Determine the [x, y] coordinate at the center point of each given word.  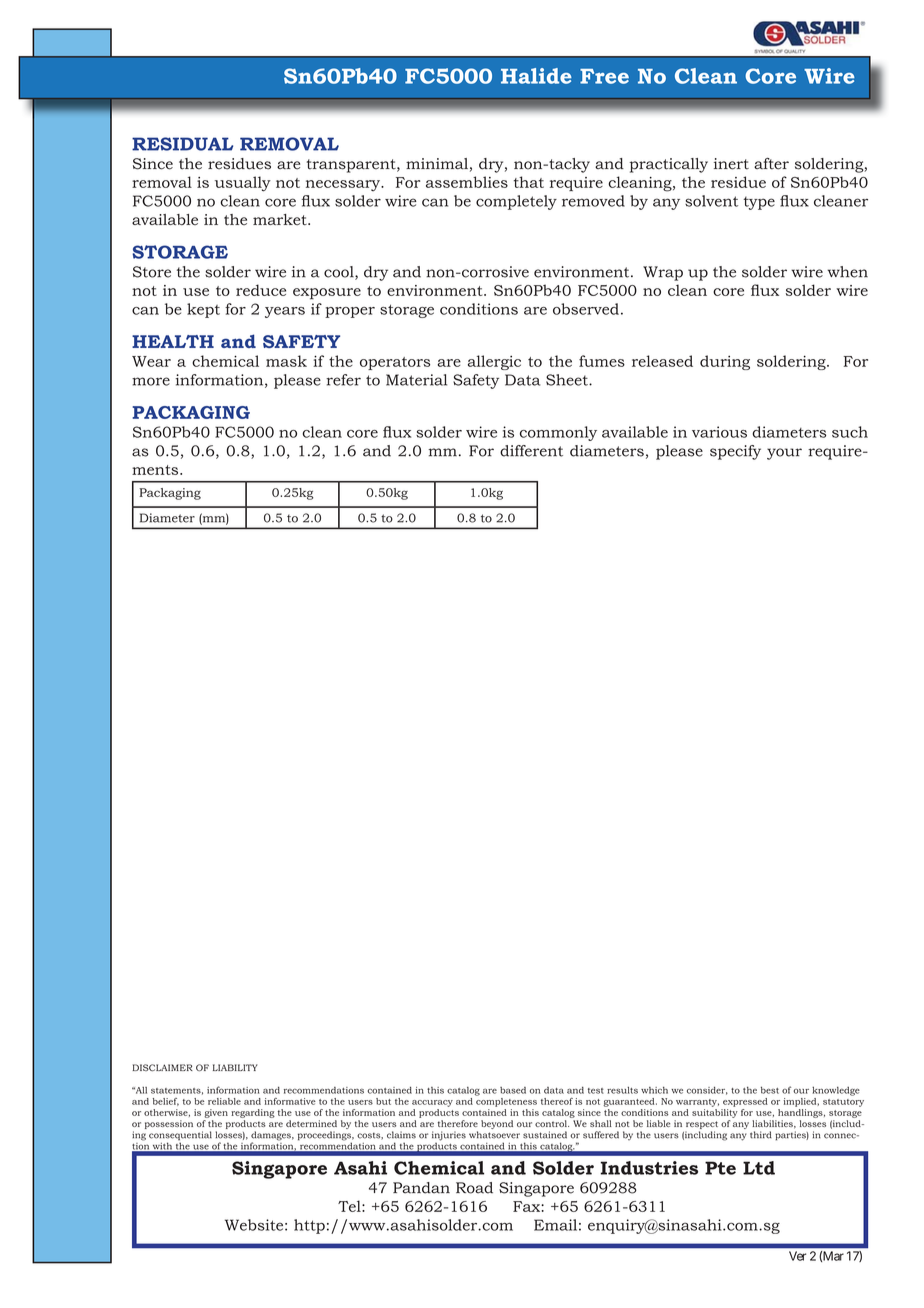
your [784, 454]
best [770, 1090]
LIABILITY [235, 1067]
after [771, 164]
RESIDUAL [182, 144]
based [513, 1090]
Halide [536, 76]
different [531, 451]
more [151, 381]
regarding [253, 1113]
